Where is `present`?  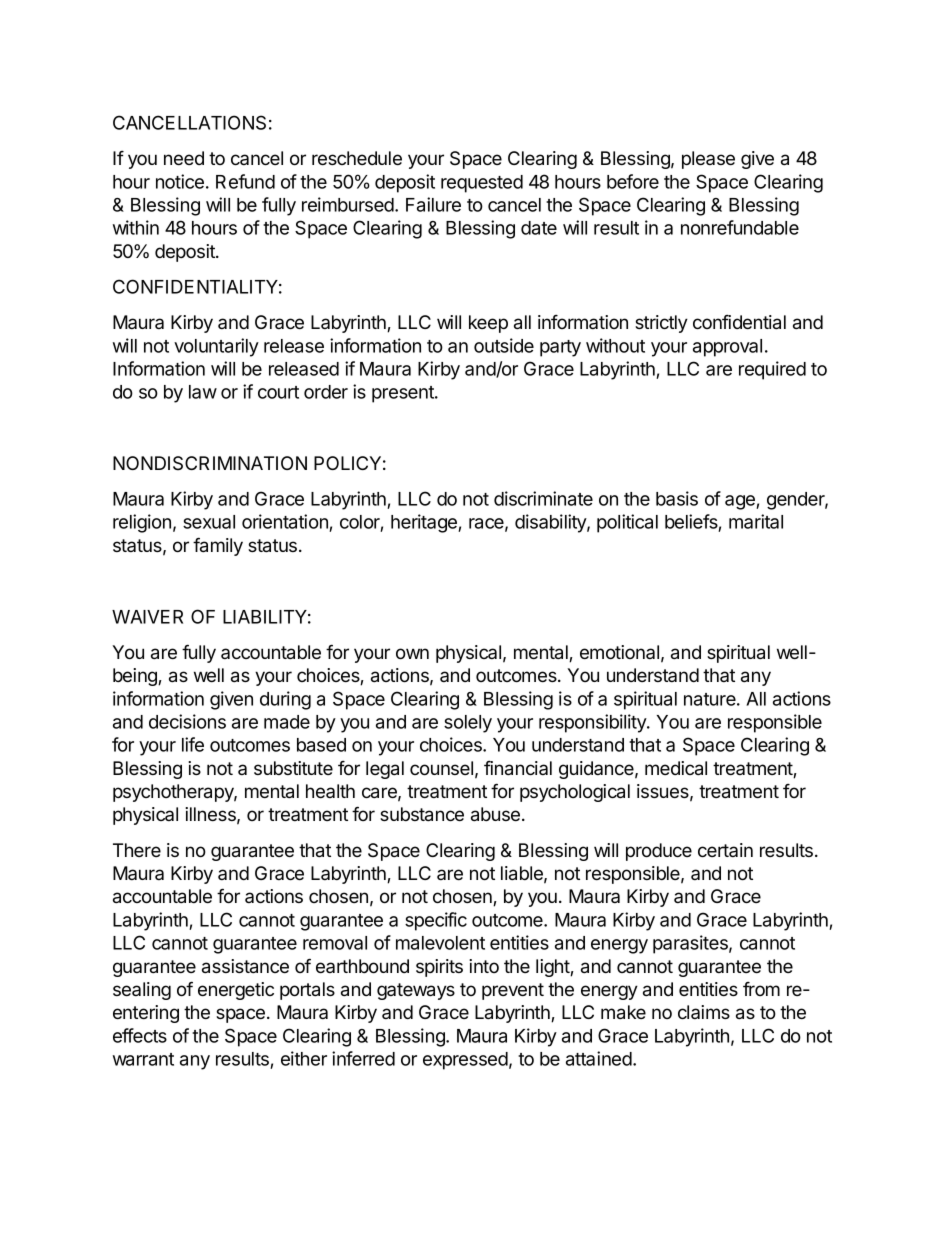 present is located at coordinates (404, 394).
